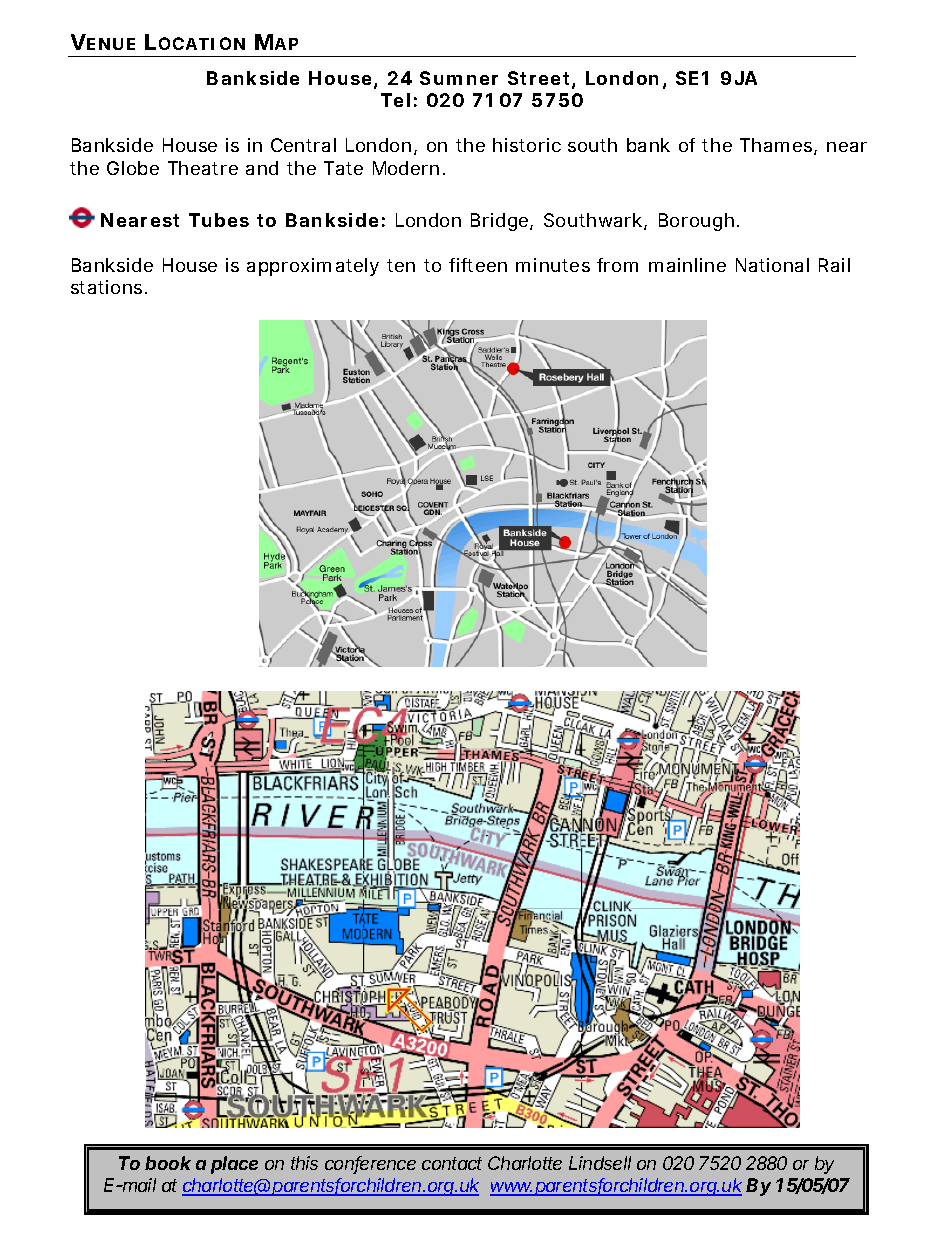 This image has width=952, height=1233. Describe the element at coordinates (203, 168) in the image. I see `Theatre` at that location.
